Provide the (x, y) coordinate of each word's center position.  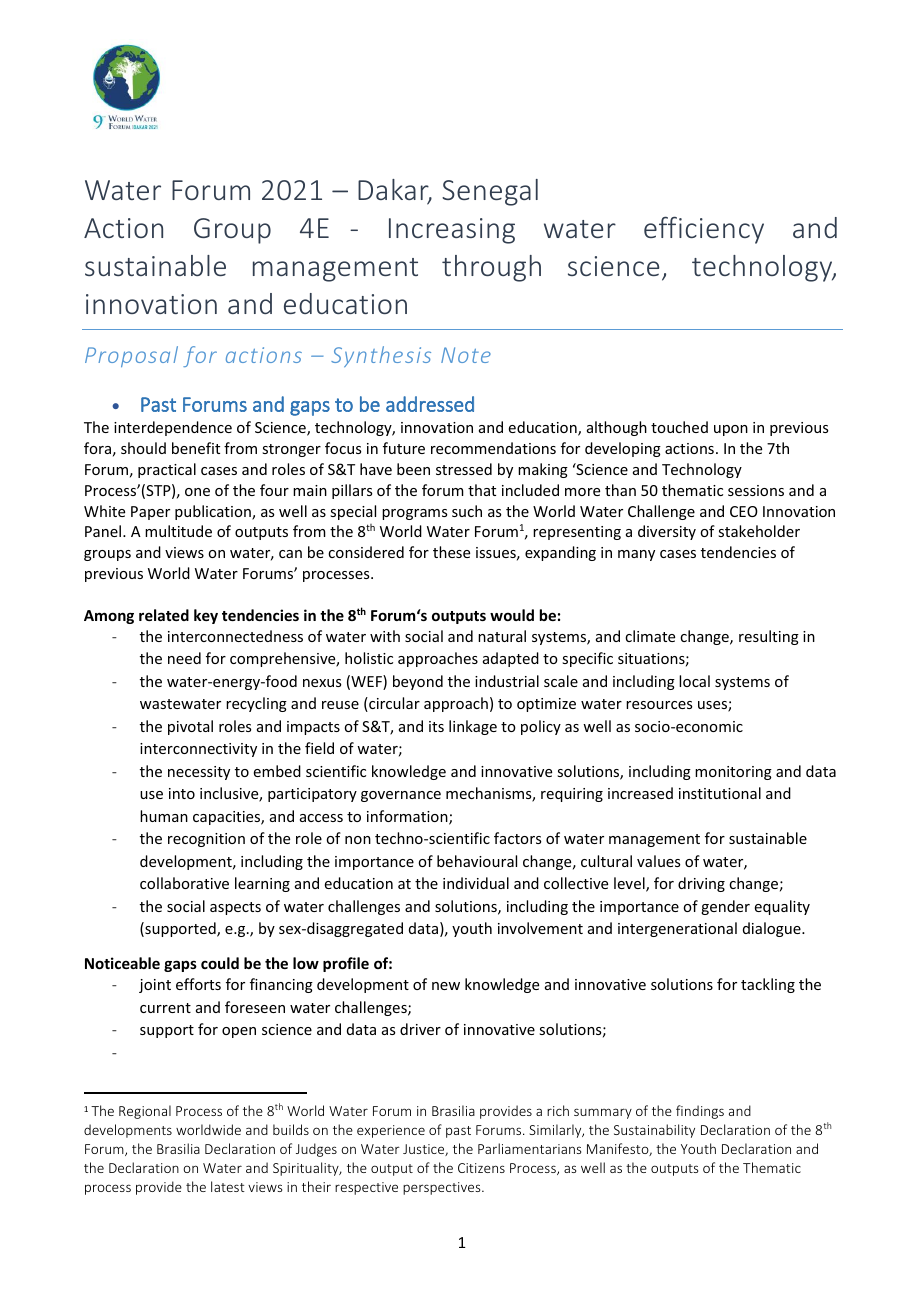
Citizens (481, 1168)
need (184, 658)
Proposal (131, 356)
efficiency (704, 230)
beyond (418, 682)
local (694, 681)
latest (228, 1186)
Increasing (452, 231)
